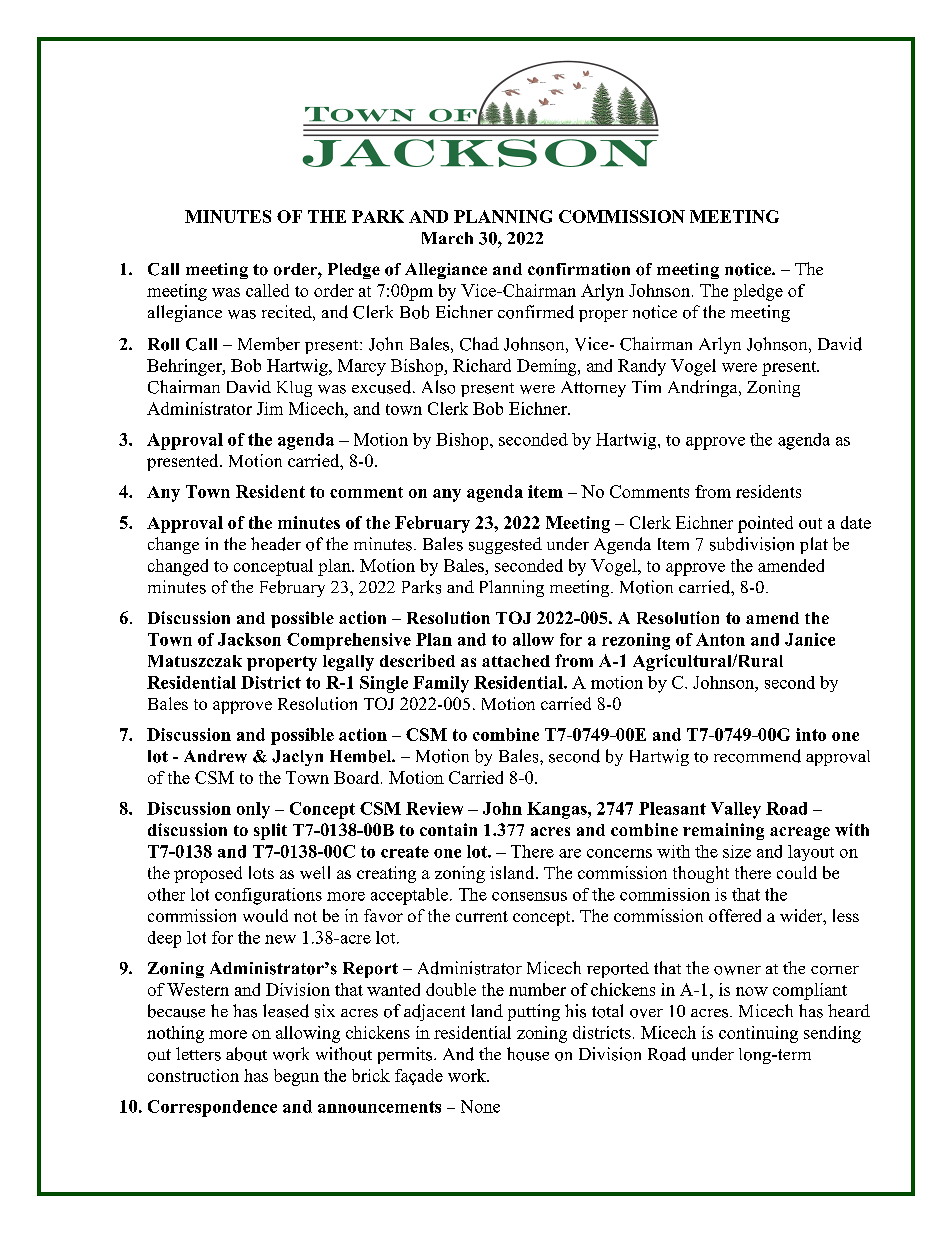 The image size is (952, 1233). Describe the element at coordinates (579, 269) in the page. I see `confirmation` at that location.
